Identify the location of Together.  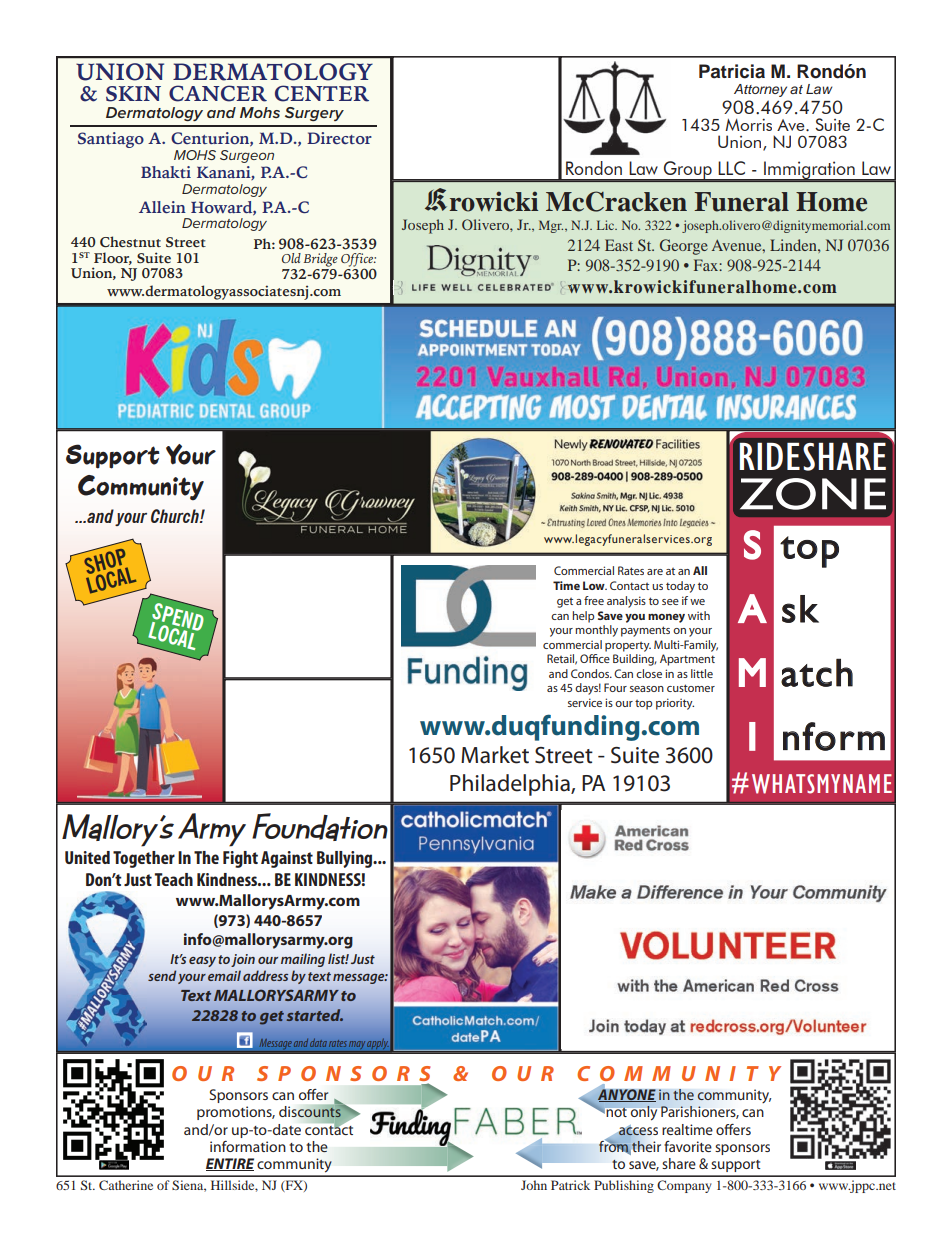
(144, 859).
